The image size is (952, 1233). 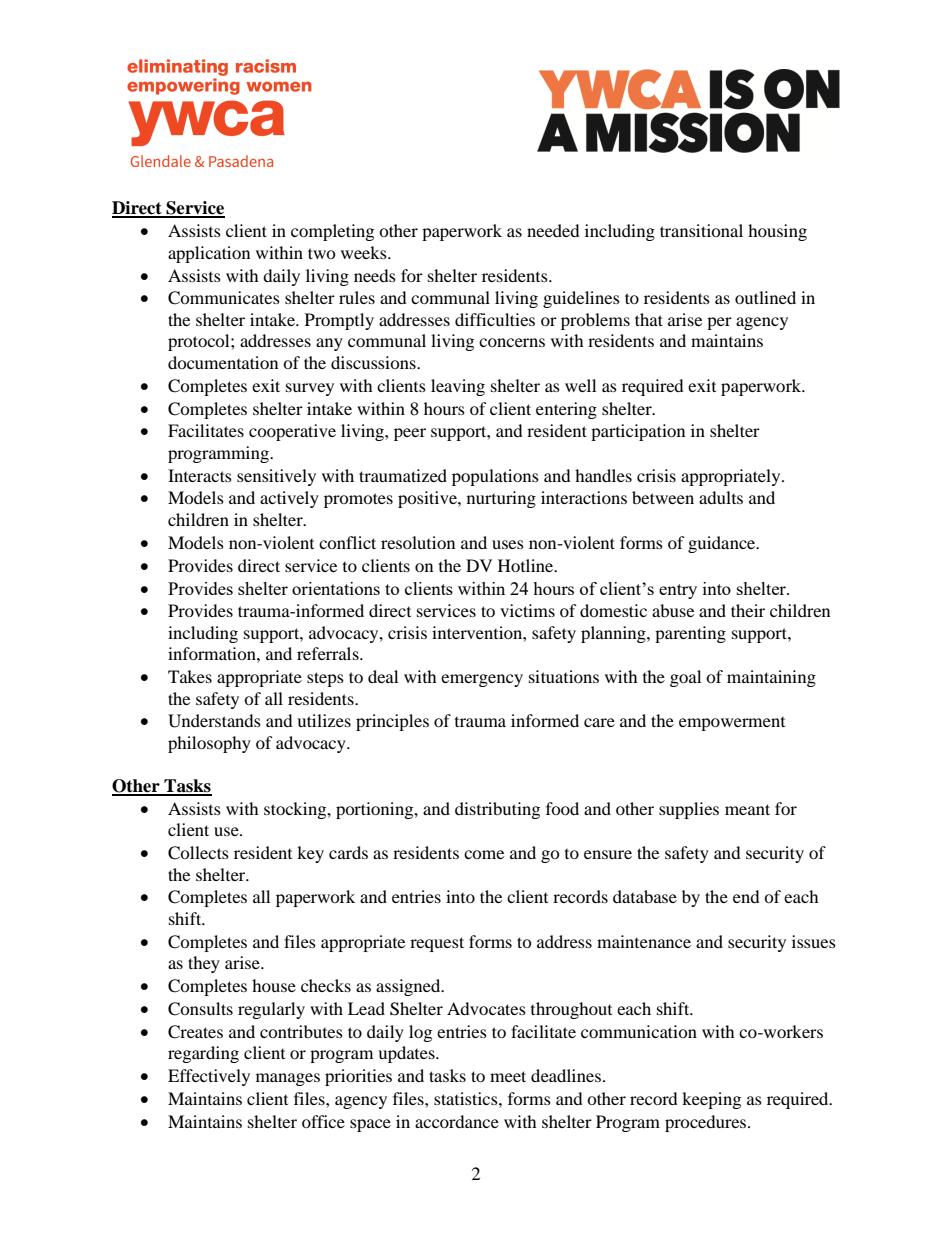 I want to click on application, so click(x=209, y=254).
